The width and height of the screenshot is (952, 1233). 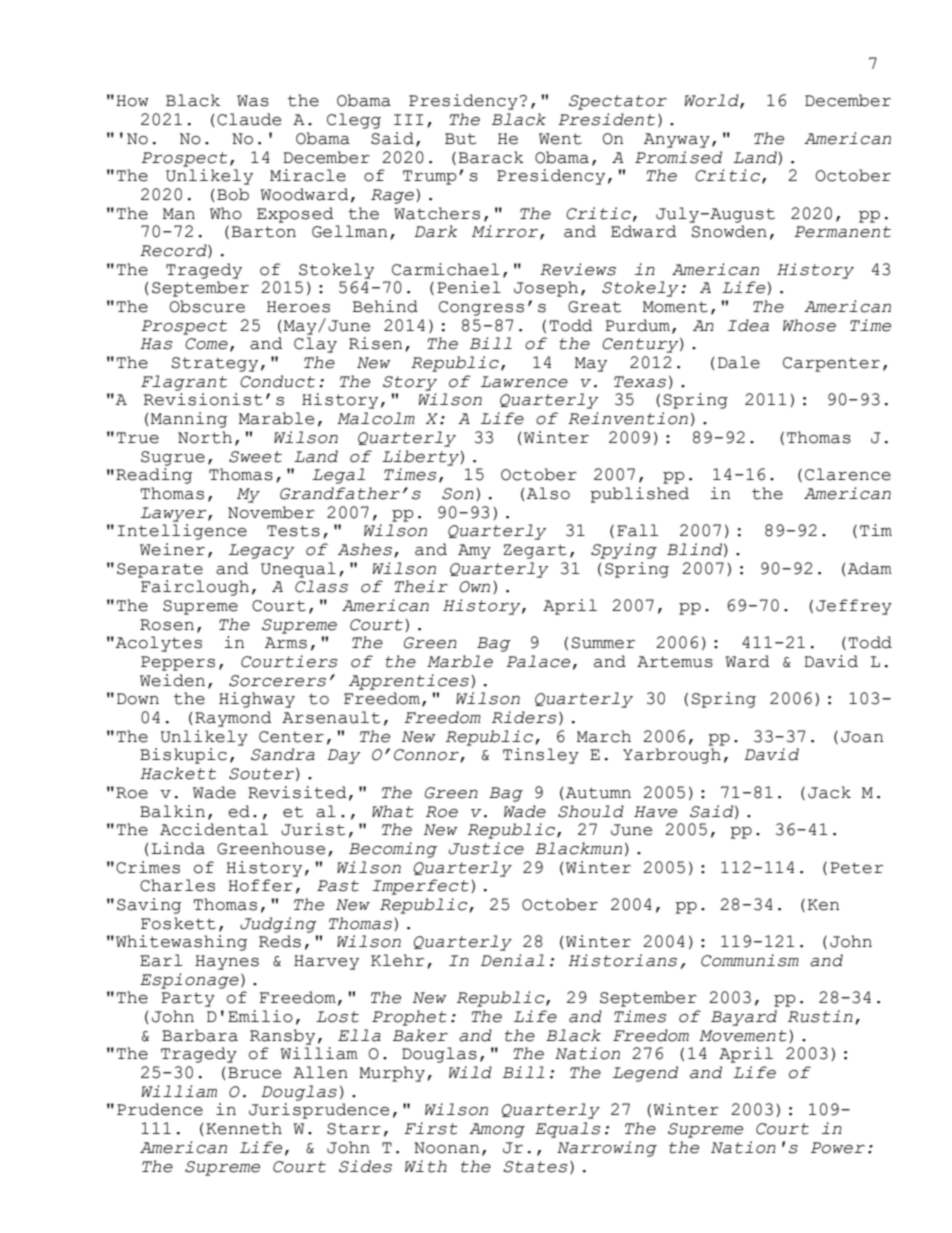 What do you see at coordinates (486, 848) in the screenshot?
I see `Justice` at bounding box center [486, 848].
